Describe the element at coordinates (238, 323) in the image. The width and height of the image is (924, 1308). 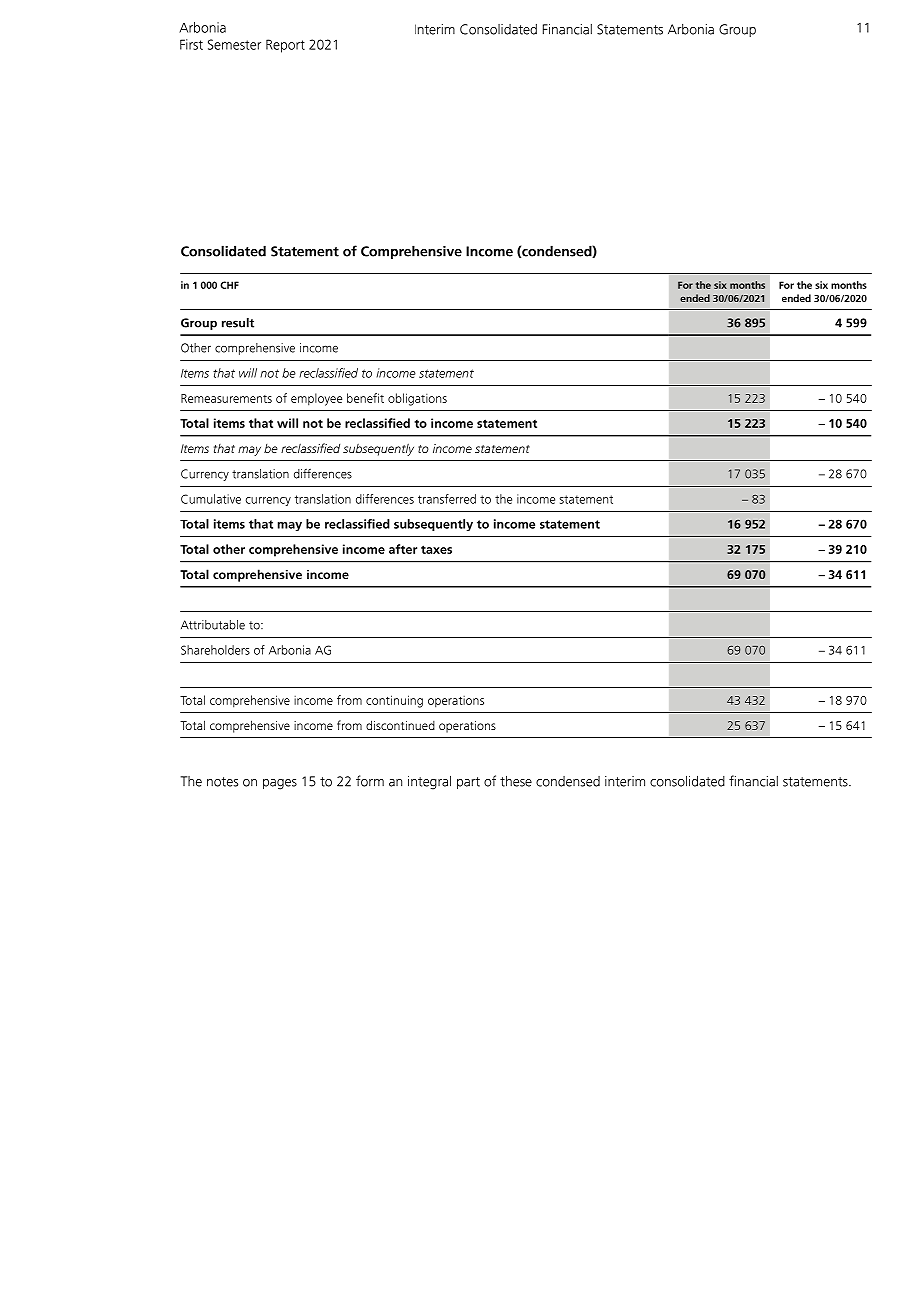
I see `result` at that location.
